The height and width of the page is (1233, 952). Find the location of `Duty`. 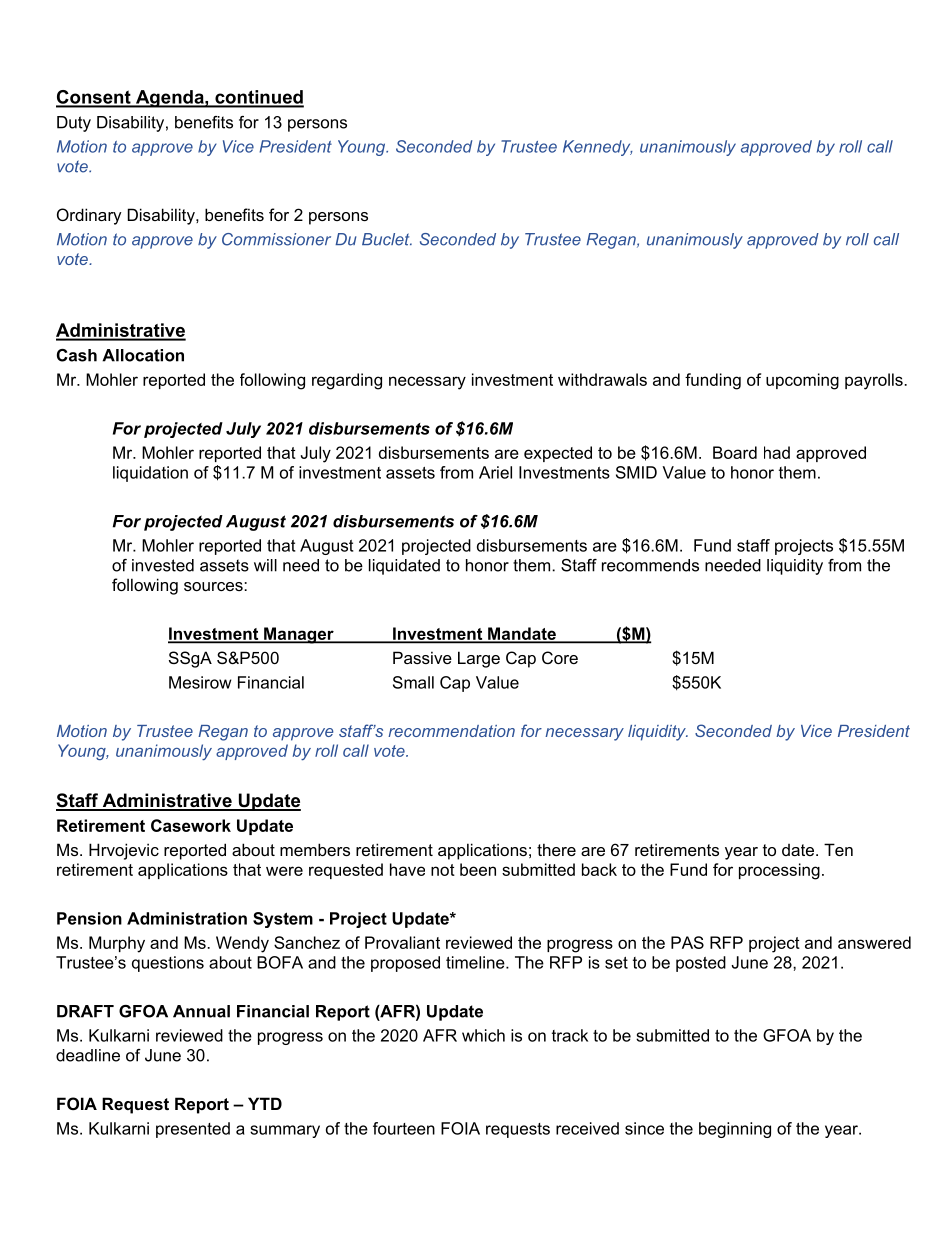

Duty is located at coordinates (74, 124).
